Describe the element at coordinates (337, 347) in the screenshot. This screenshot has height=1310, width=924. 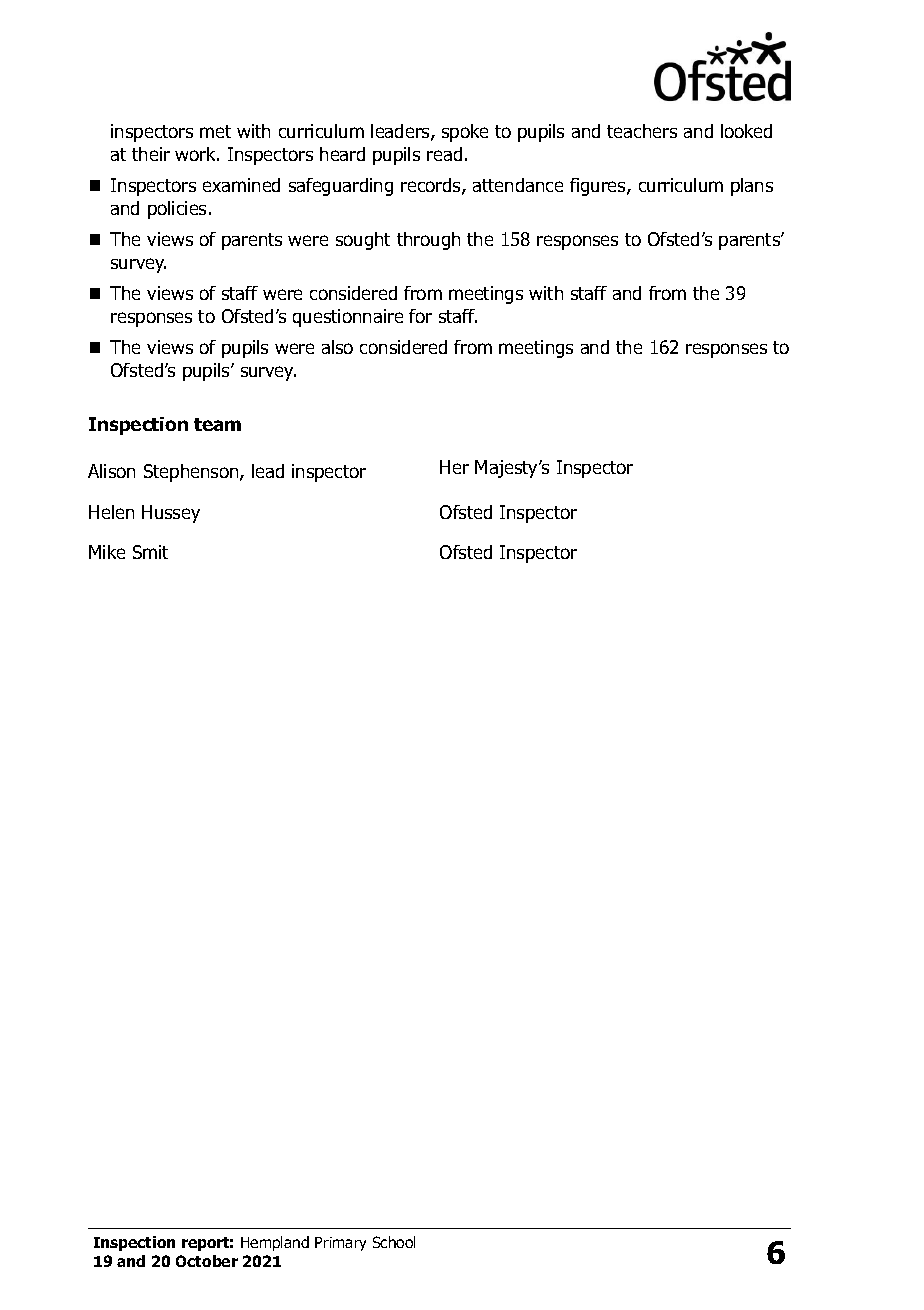
I see `also` at that location.
